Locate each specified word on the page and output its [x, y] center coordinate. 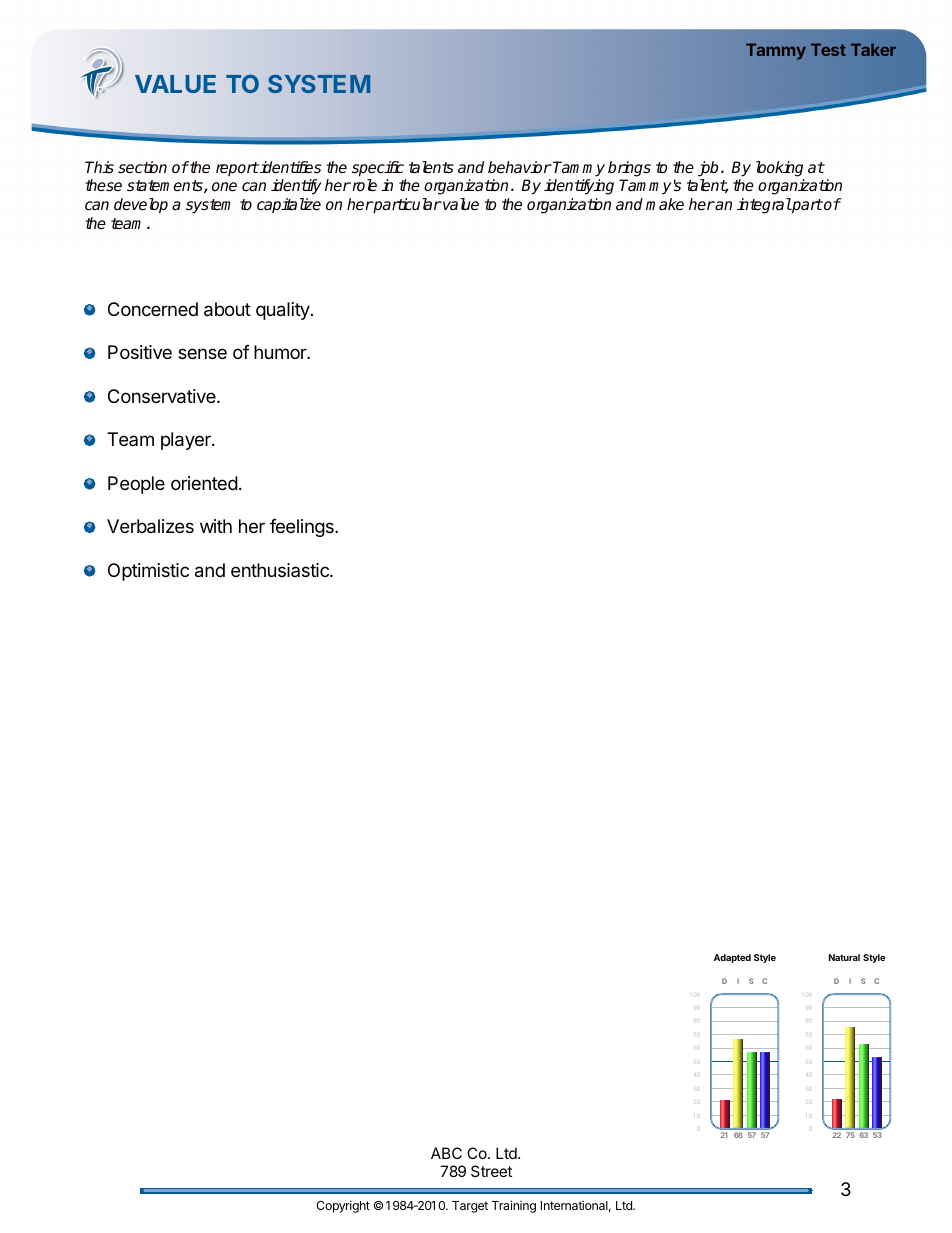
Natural [844, 957]
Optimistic [148, 572]
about [227, 309]
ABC [446, 1153]
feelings [303, 528]
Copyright [343, 1206]
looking [779, 169]
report [237, 169]
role [363, 185]
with [216, 526]
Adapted [732, 958]
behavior [520, 167]
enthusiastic [281, 570]
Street [491, 1171]
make [665, 204]
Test [828, 49]
